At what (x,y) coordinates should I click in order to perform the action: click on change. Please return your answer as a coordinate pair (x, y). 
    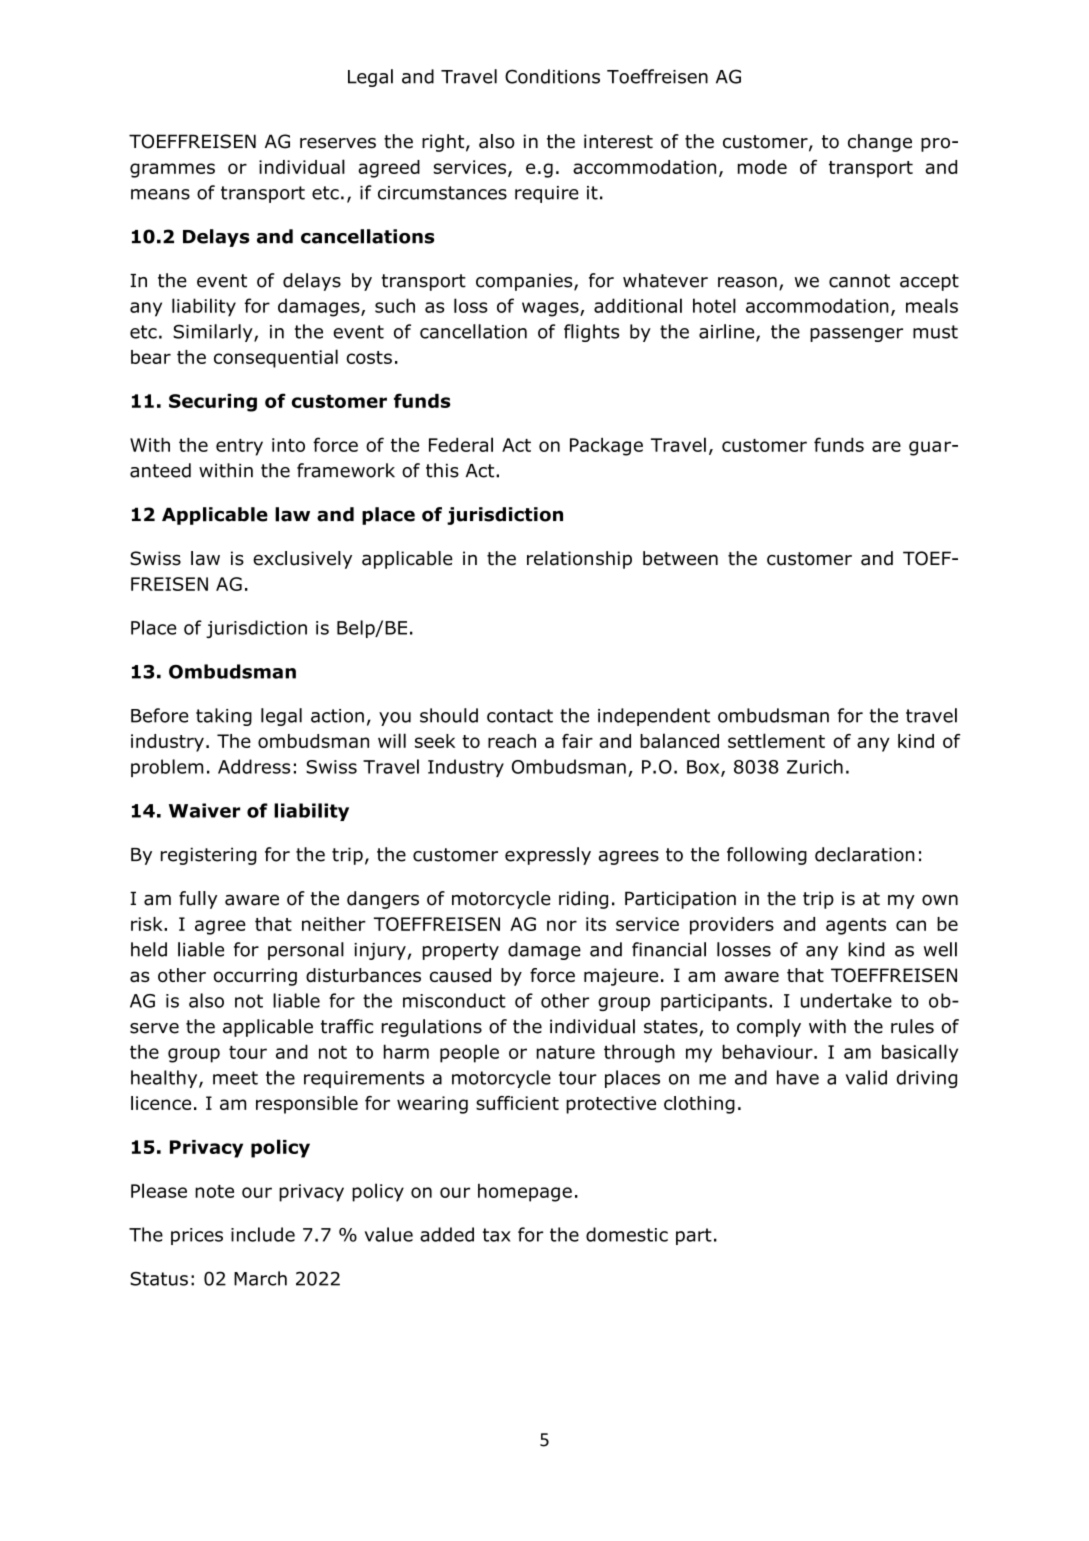
    Looking at the image, I should click on (880, 143).
